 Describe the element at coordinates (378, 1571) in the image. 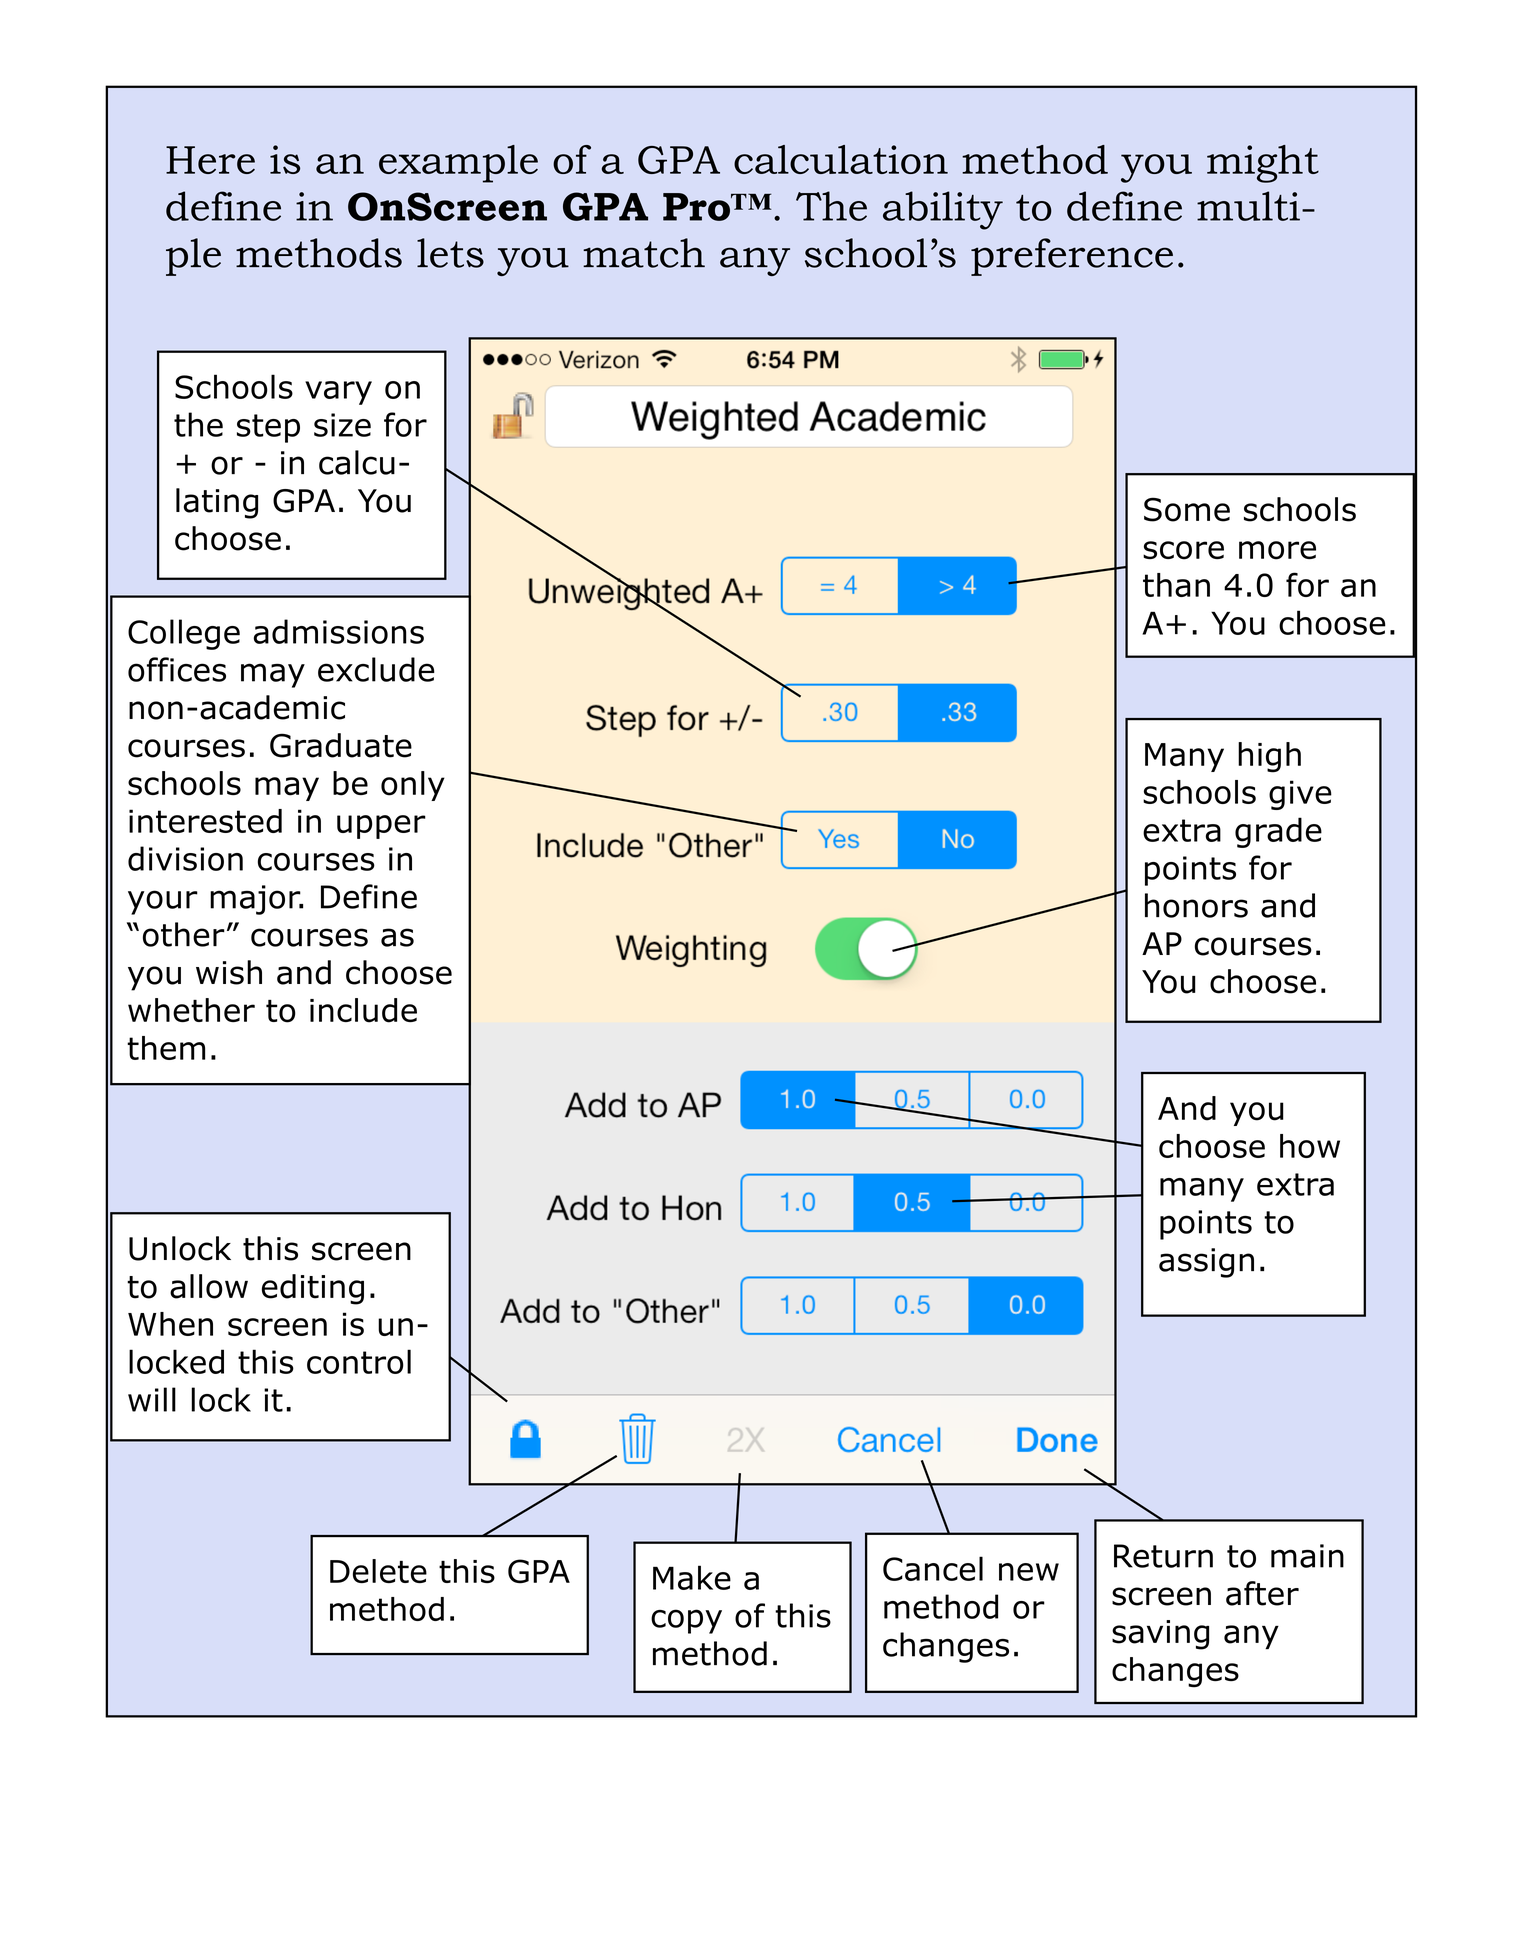

I see `Delete` at that location.
